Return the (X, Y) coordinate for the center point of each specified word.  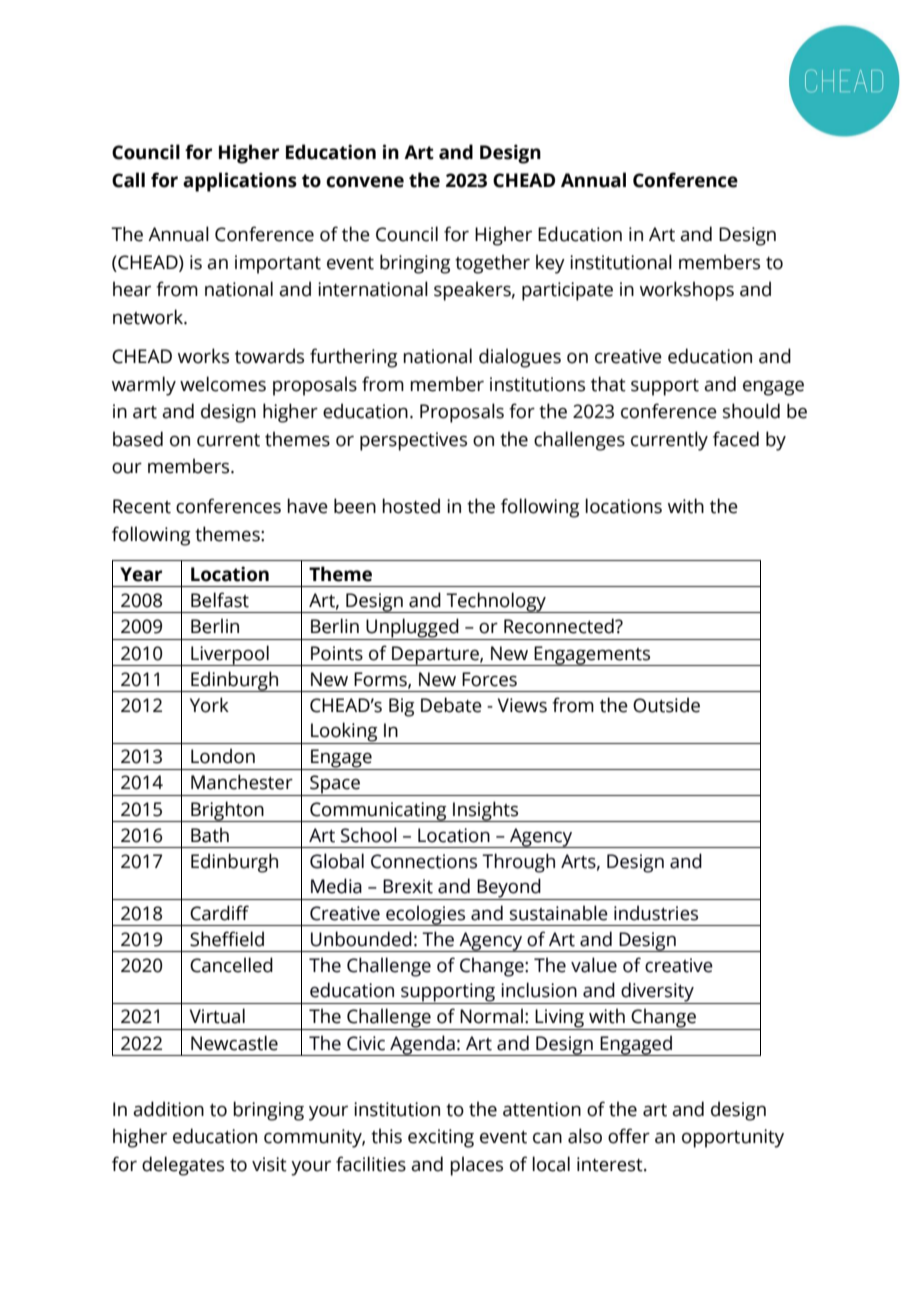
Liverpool (230, 655)
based (138, 439)
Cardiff (219, 913)
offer (629, 1136)
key (550, 264)
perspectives (413, 441)
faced (736, 439)
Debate (451, 705)
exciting (441, 1138)
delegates (183, 1166)
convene (365, 182)
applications (240, 182)
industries (656, 913)
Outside (666, 705)
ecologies (426, 915)
